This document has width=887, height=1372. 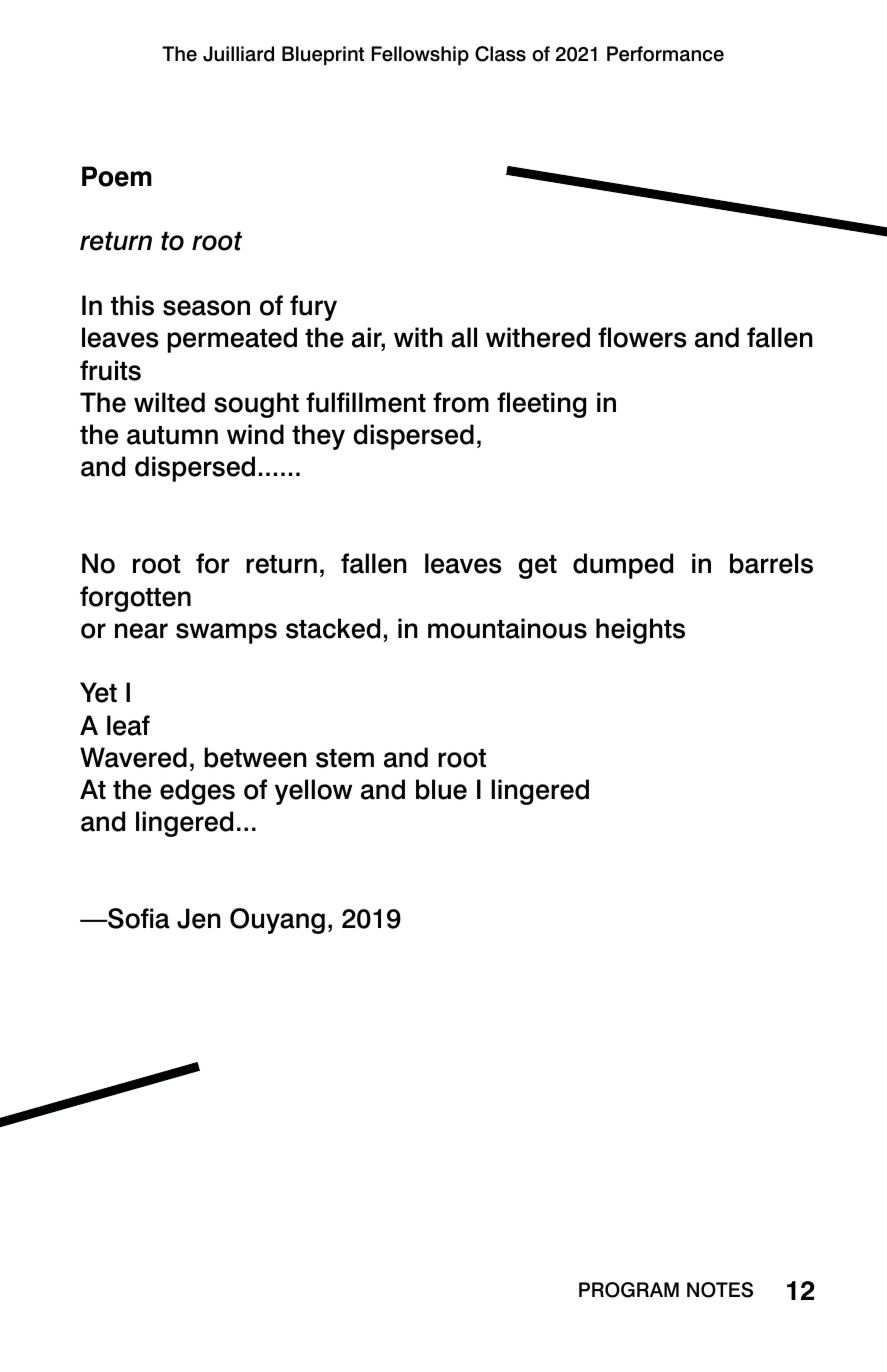 I want to click on heights, so click(x=640, y=631).
